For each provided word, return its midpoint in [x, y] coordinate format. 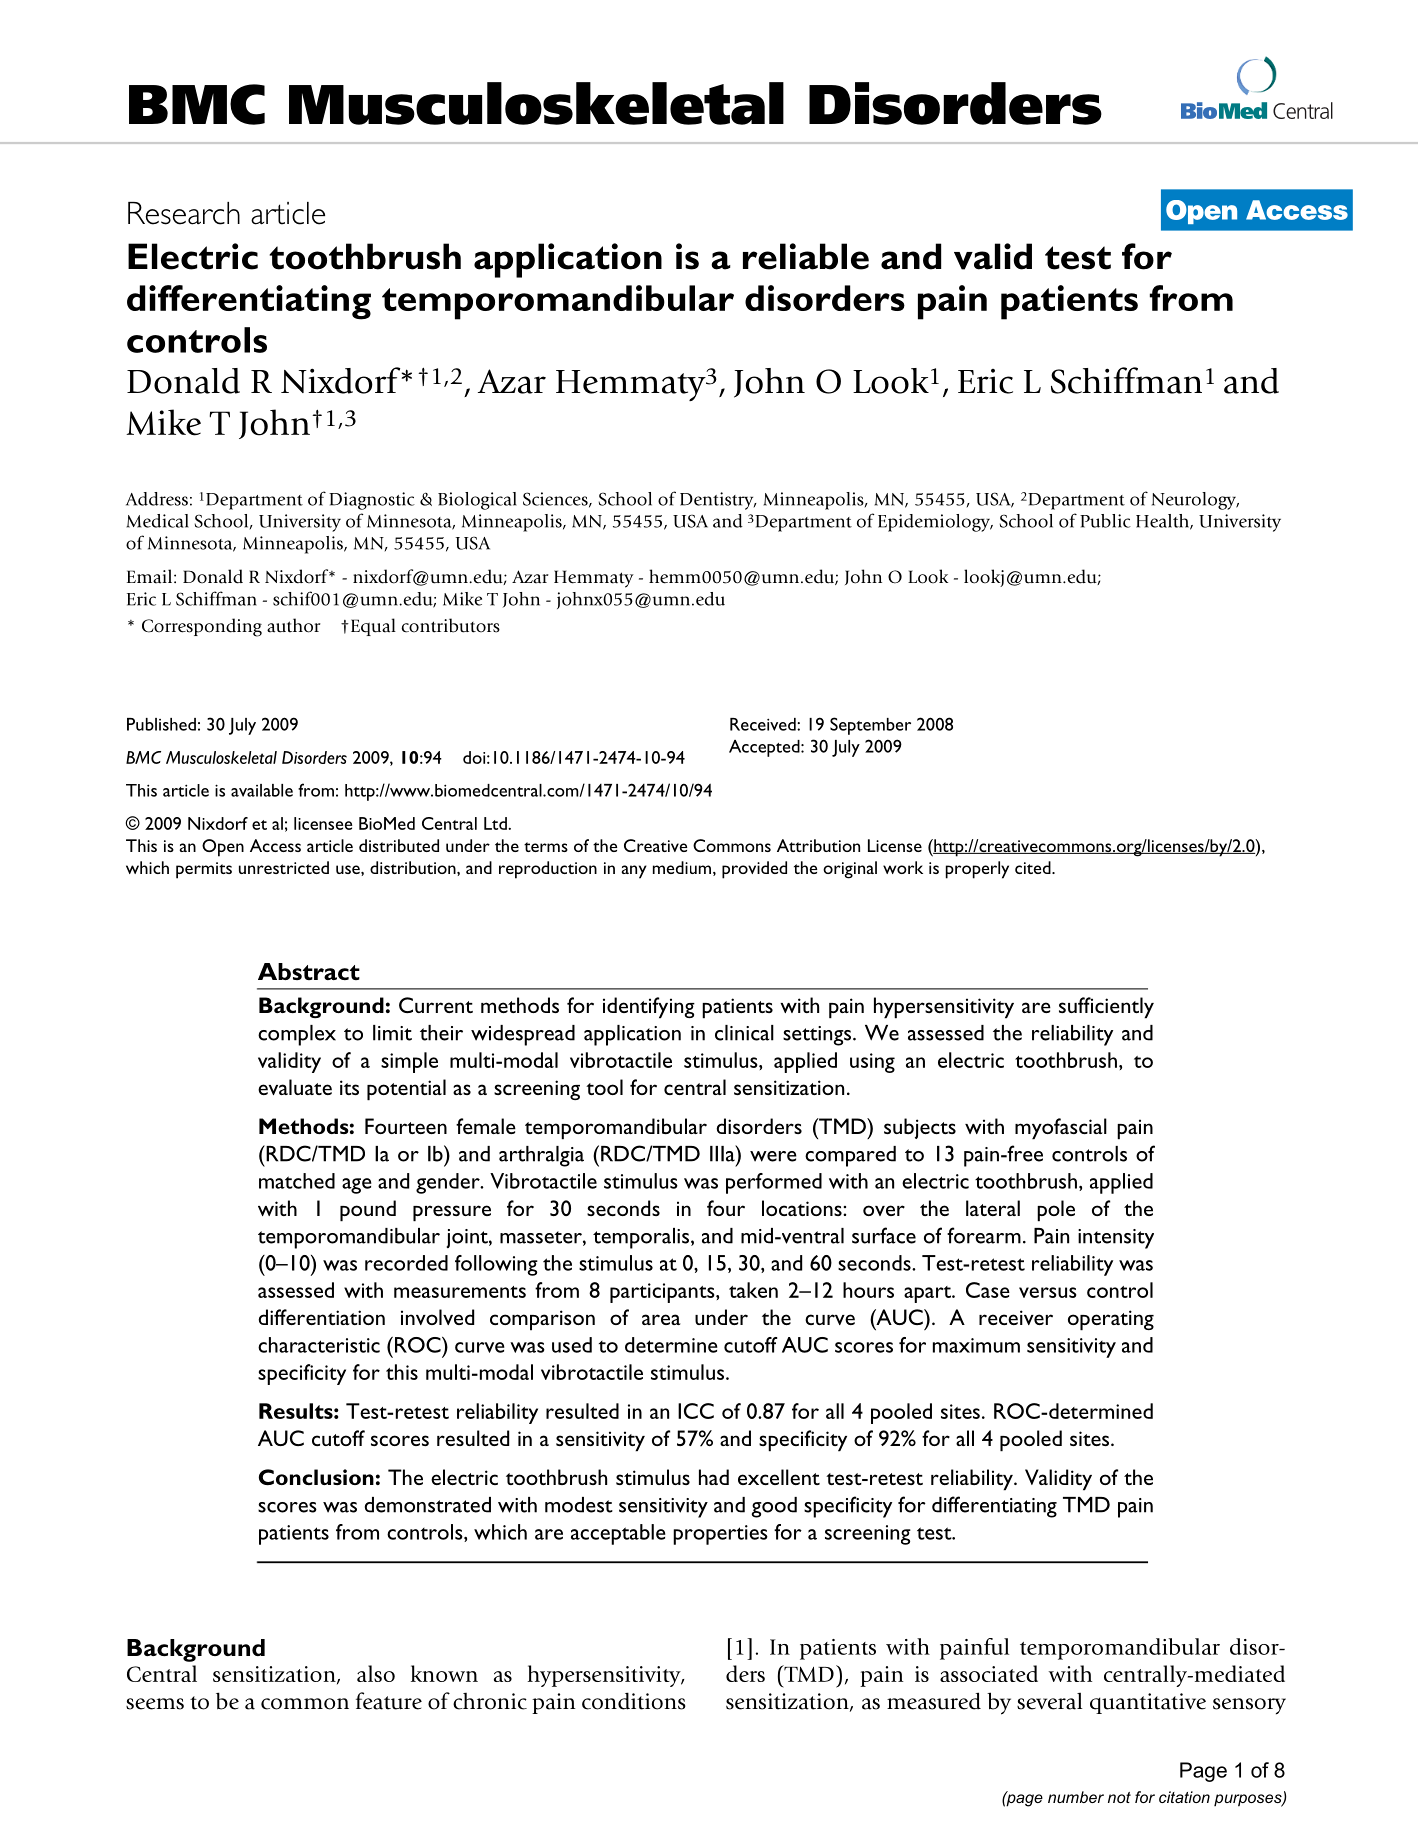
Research [184, 213]
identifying [649, 1008]
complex [297, 1035]
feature [389, 1701]
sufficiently [1106, 1008]
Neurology [1195, 501]
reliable [806, 256]
